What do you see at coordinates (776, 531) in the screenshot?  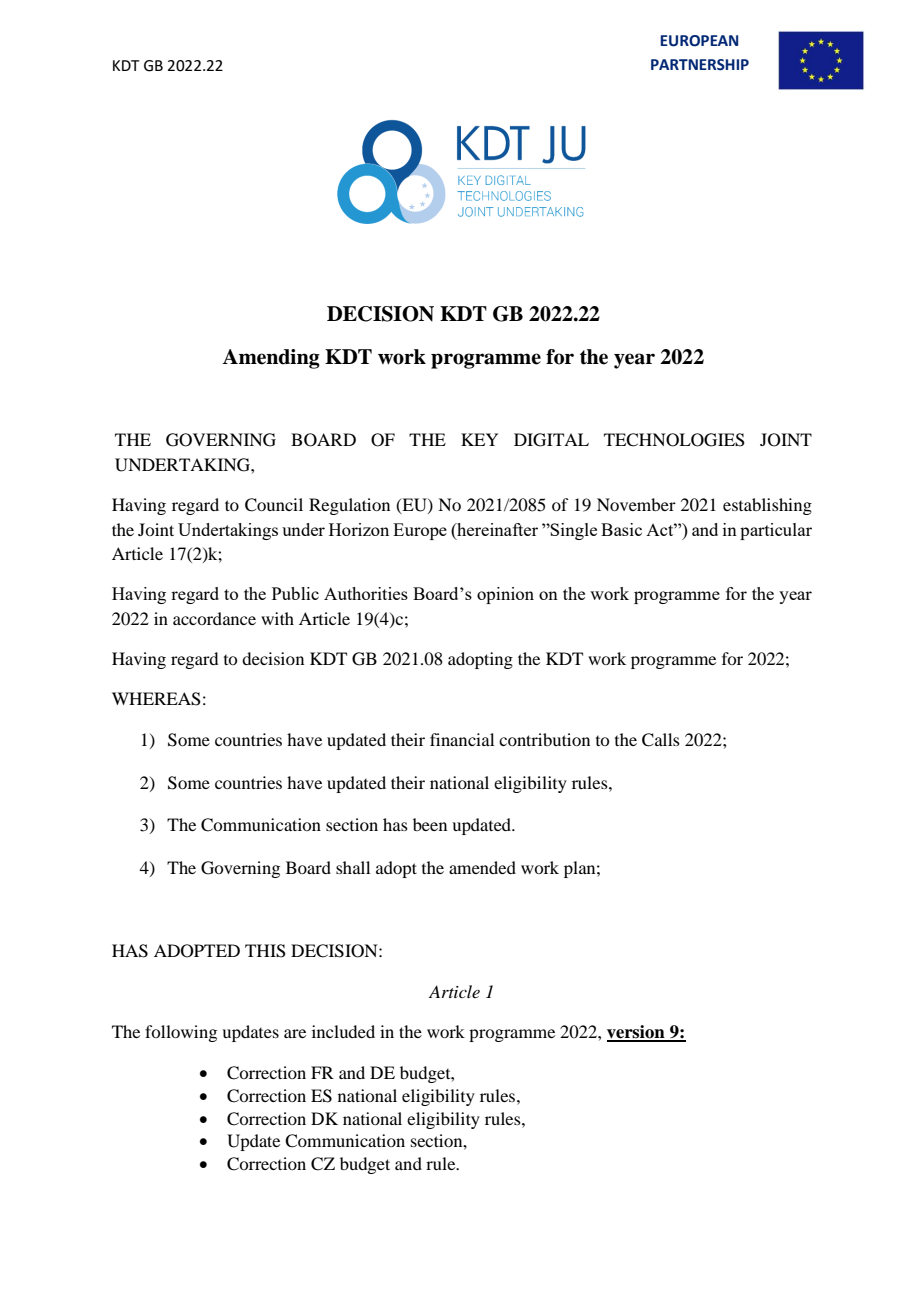 I see `particular` at bounding box center [776, 531].
